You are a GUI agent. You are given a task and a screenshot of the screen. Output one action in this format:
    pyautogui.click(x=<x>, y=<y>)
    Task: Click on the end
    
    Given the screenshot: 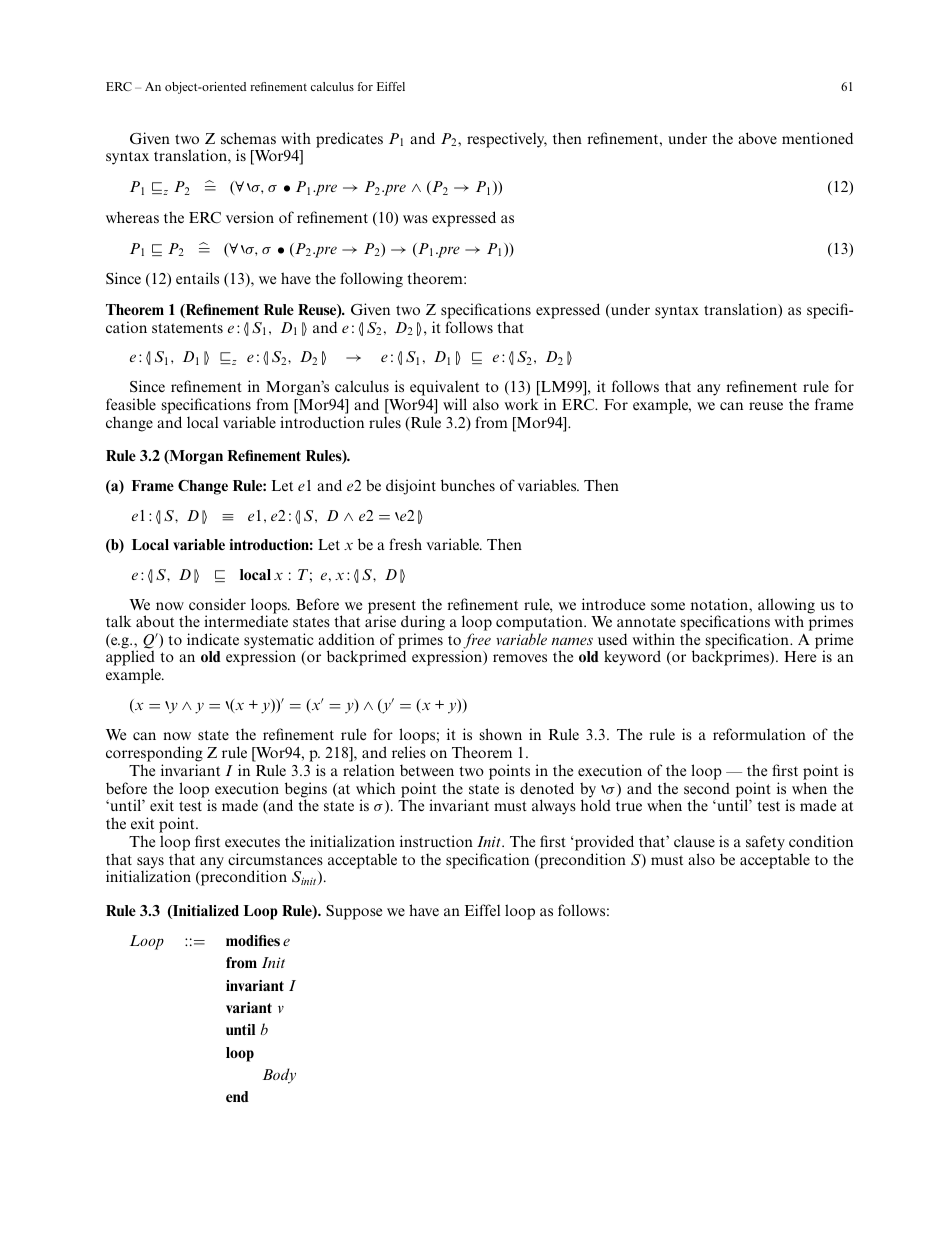 What is the action you would take?
    pyautogui.click(x=237, y=1096)
